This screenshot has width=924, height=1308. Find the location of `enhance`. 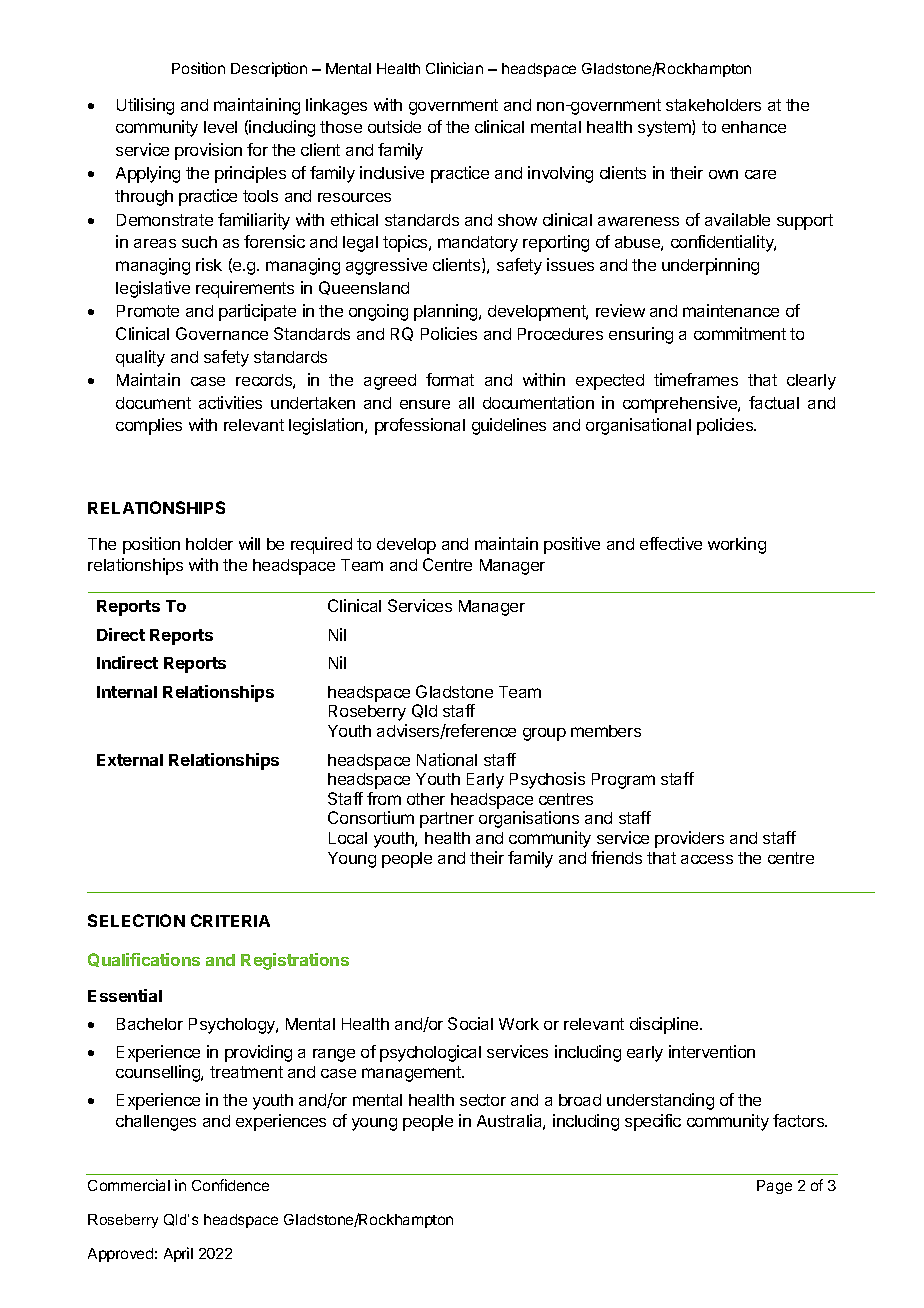

enhance is located at coordinates (754, 127).
